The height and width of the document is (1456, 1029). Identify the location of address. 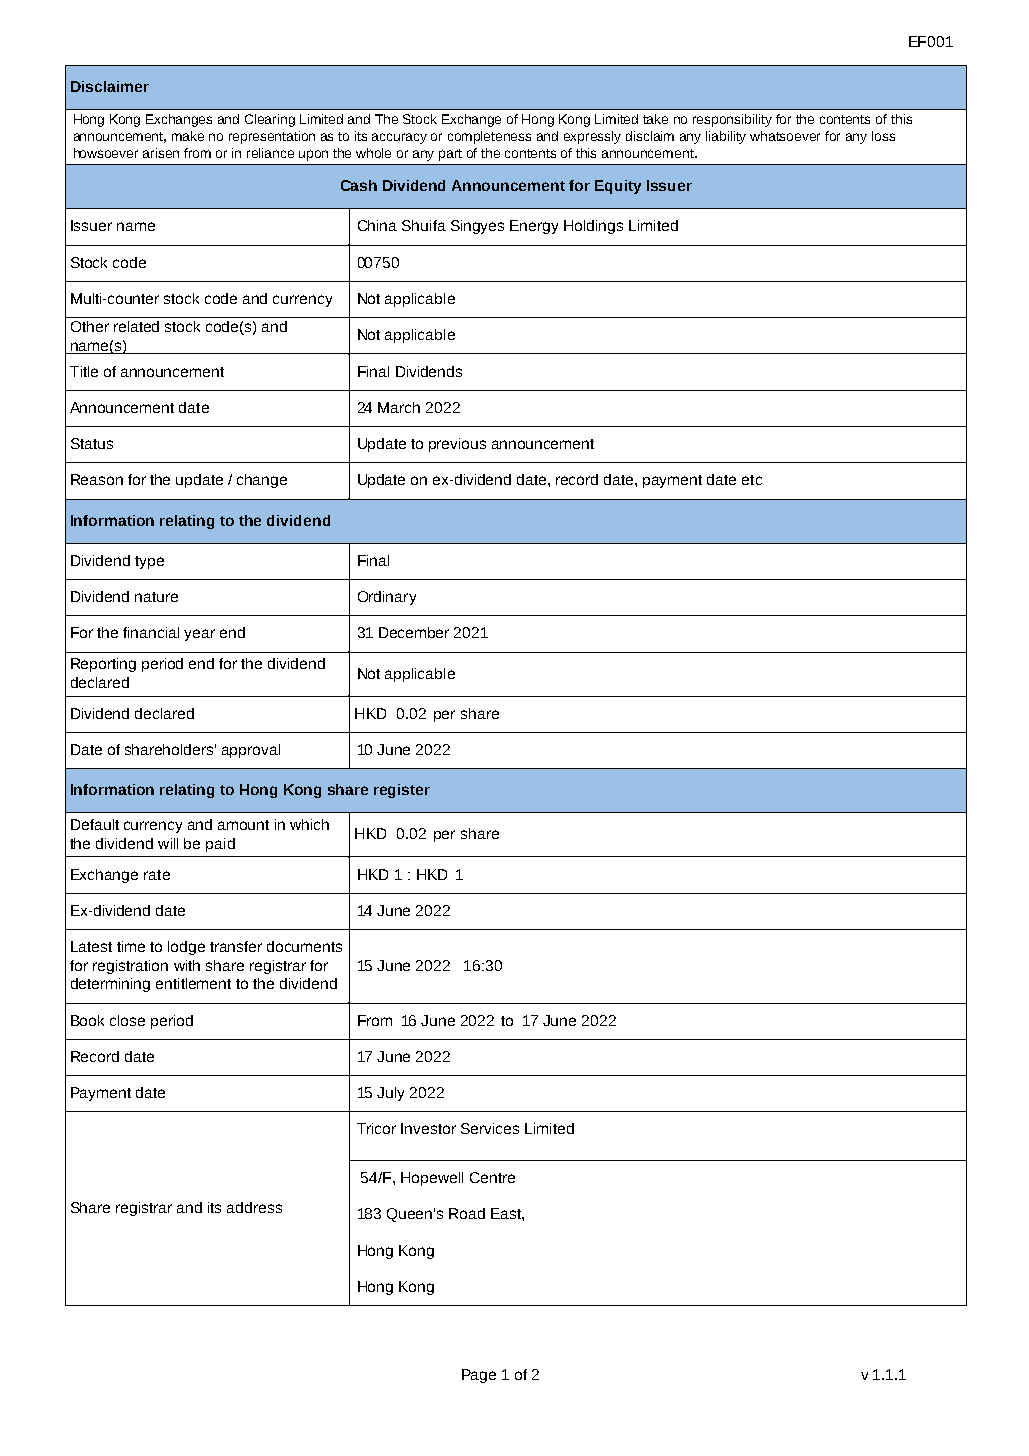
(254, 1207).
